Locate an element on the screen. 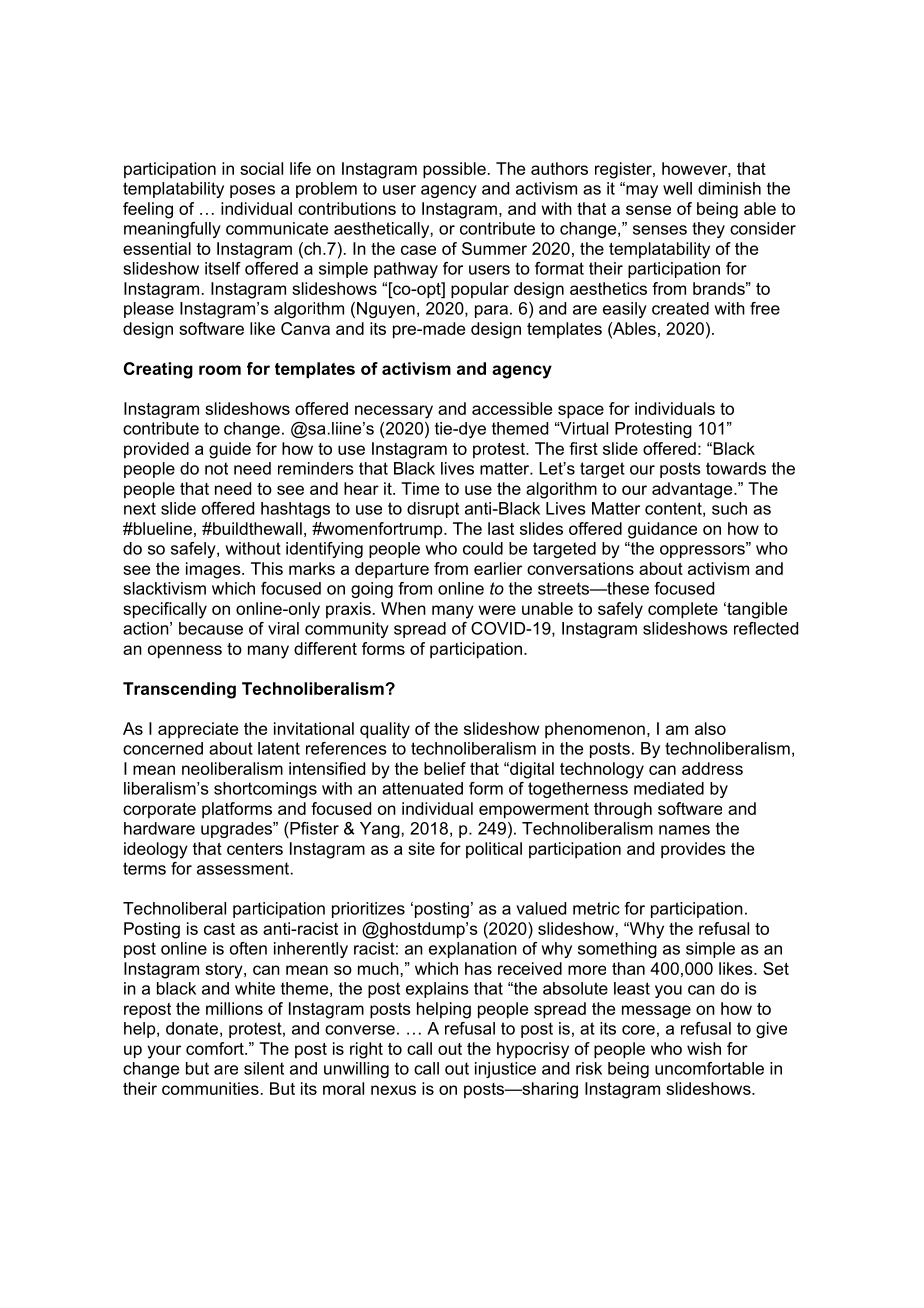 The height and width of the screenshot is (1308, 924). possible is located at coordinates (454, 170).
